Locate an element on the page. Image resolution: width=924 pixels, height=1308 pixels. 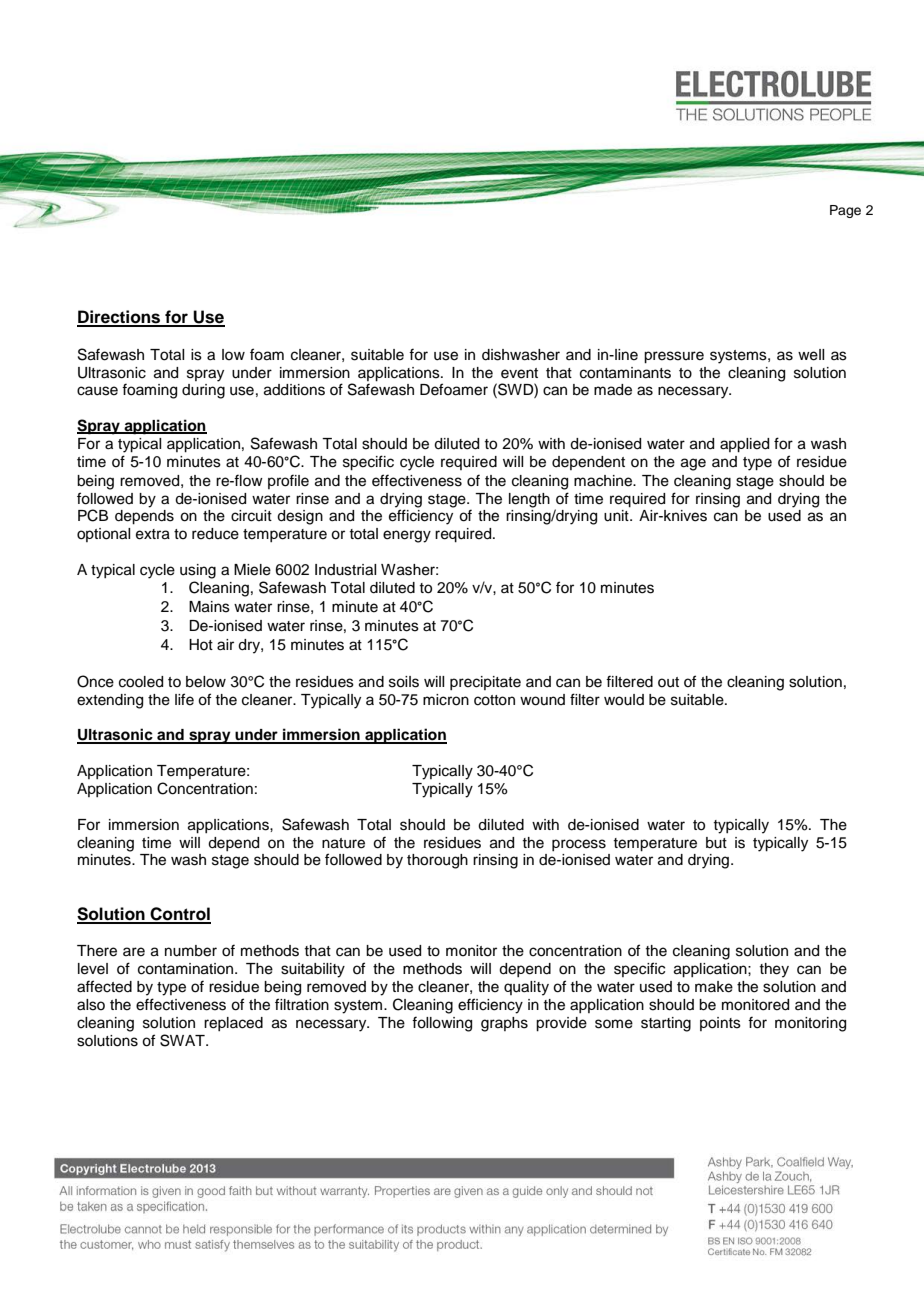
out is located at coordinates (668, 682).
